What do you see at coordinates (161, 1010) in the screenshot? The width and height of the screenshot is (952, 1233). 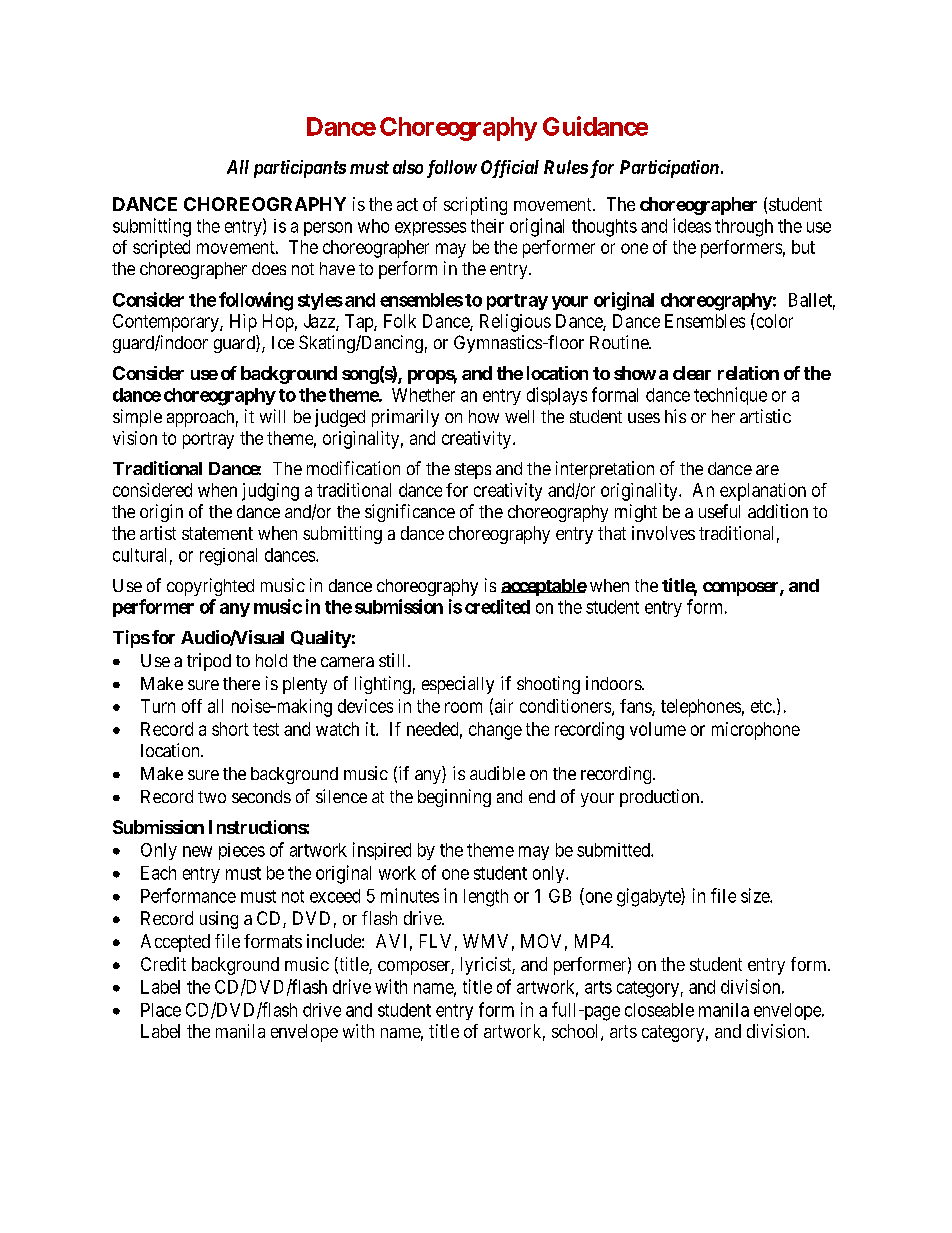 I see `Place` at bounding box center [161, 1010].
